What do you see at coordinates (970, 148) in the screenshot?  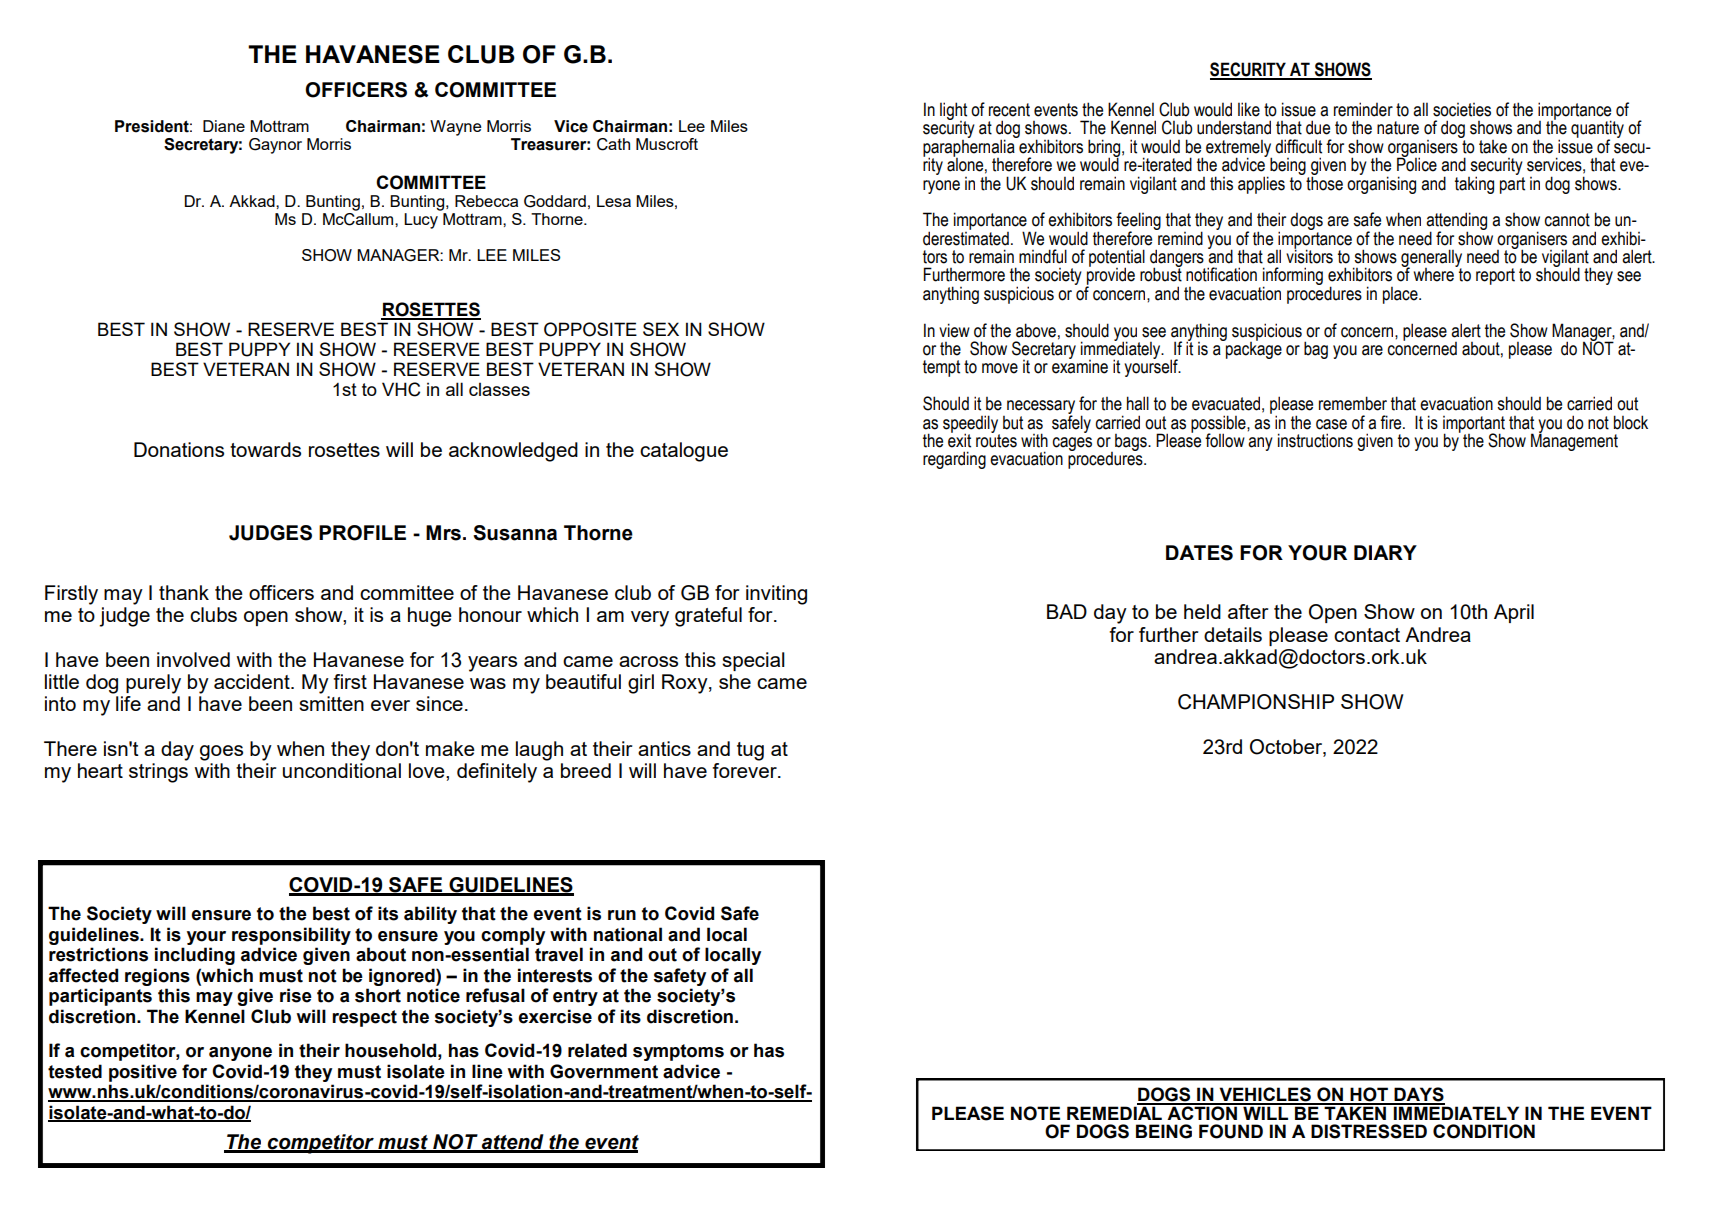 I see `paraphernalia` at bounding box center [970, 148].
